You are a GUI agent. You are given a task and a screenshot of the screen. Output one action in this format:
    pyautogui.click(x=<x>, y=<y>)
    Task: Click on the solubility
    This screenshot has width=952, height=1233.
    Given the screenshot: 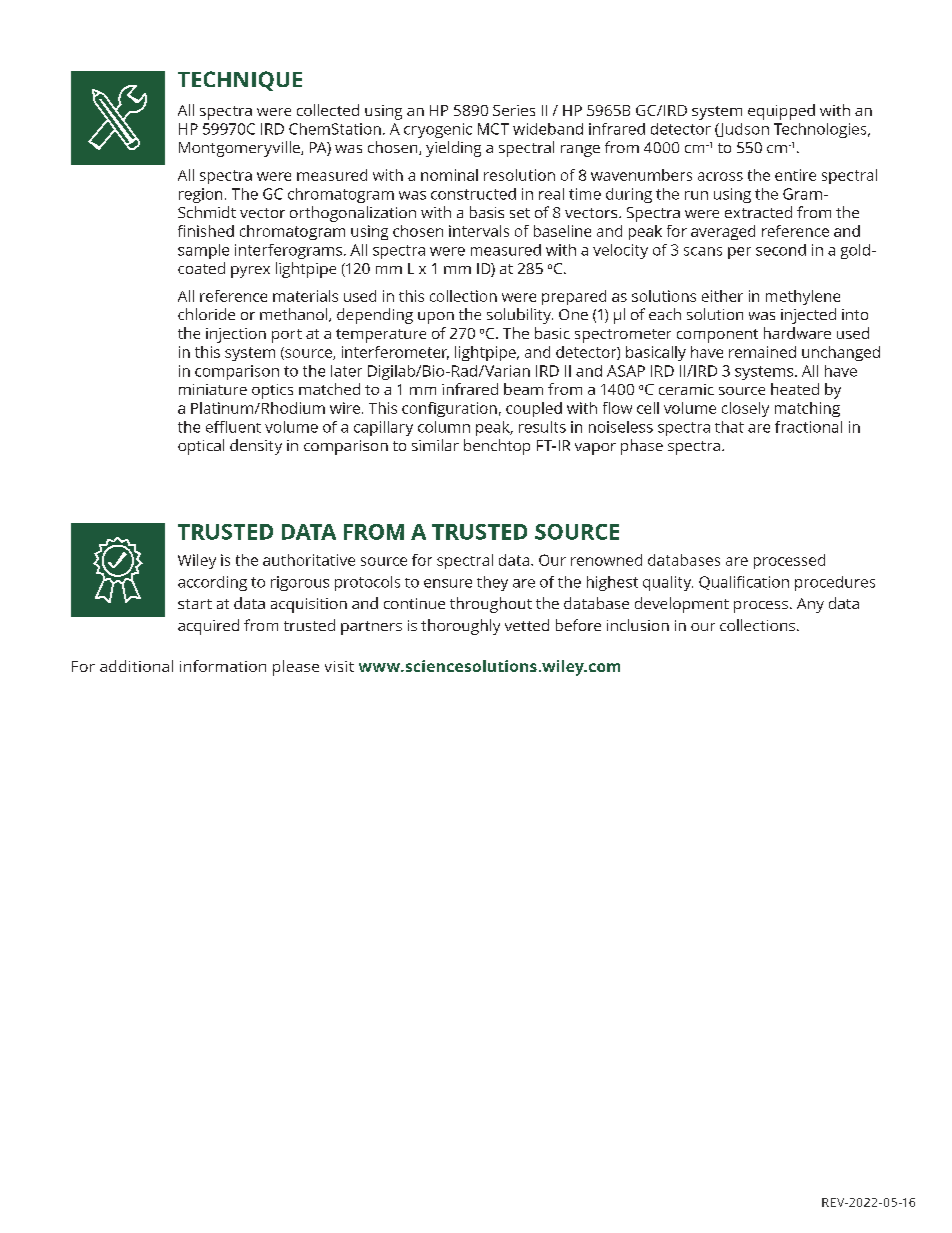 What is the action you would take?
    pyautogui.click(x=520, y=316)
